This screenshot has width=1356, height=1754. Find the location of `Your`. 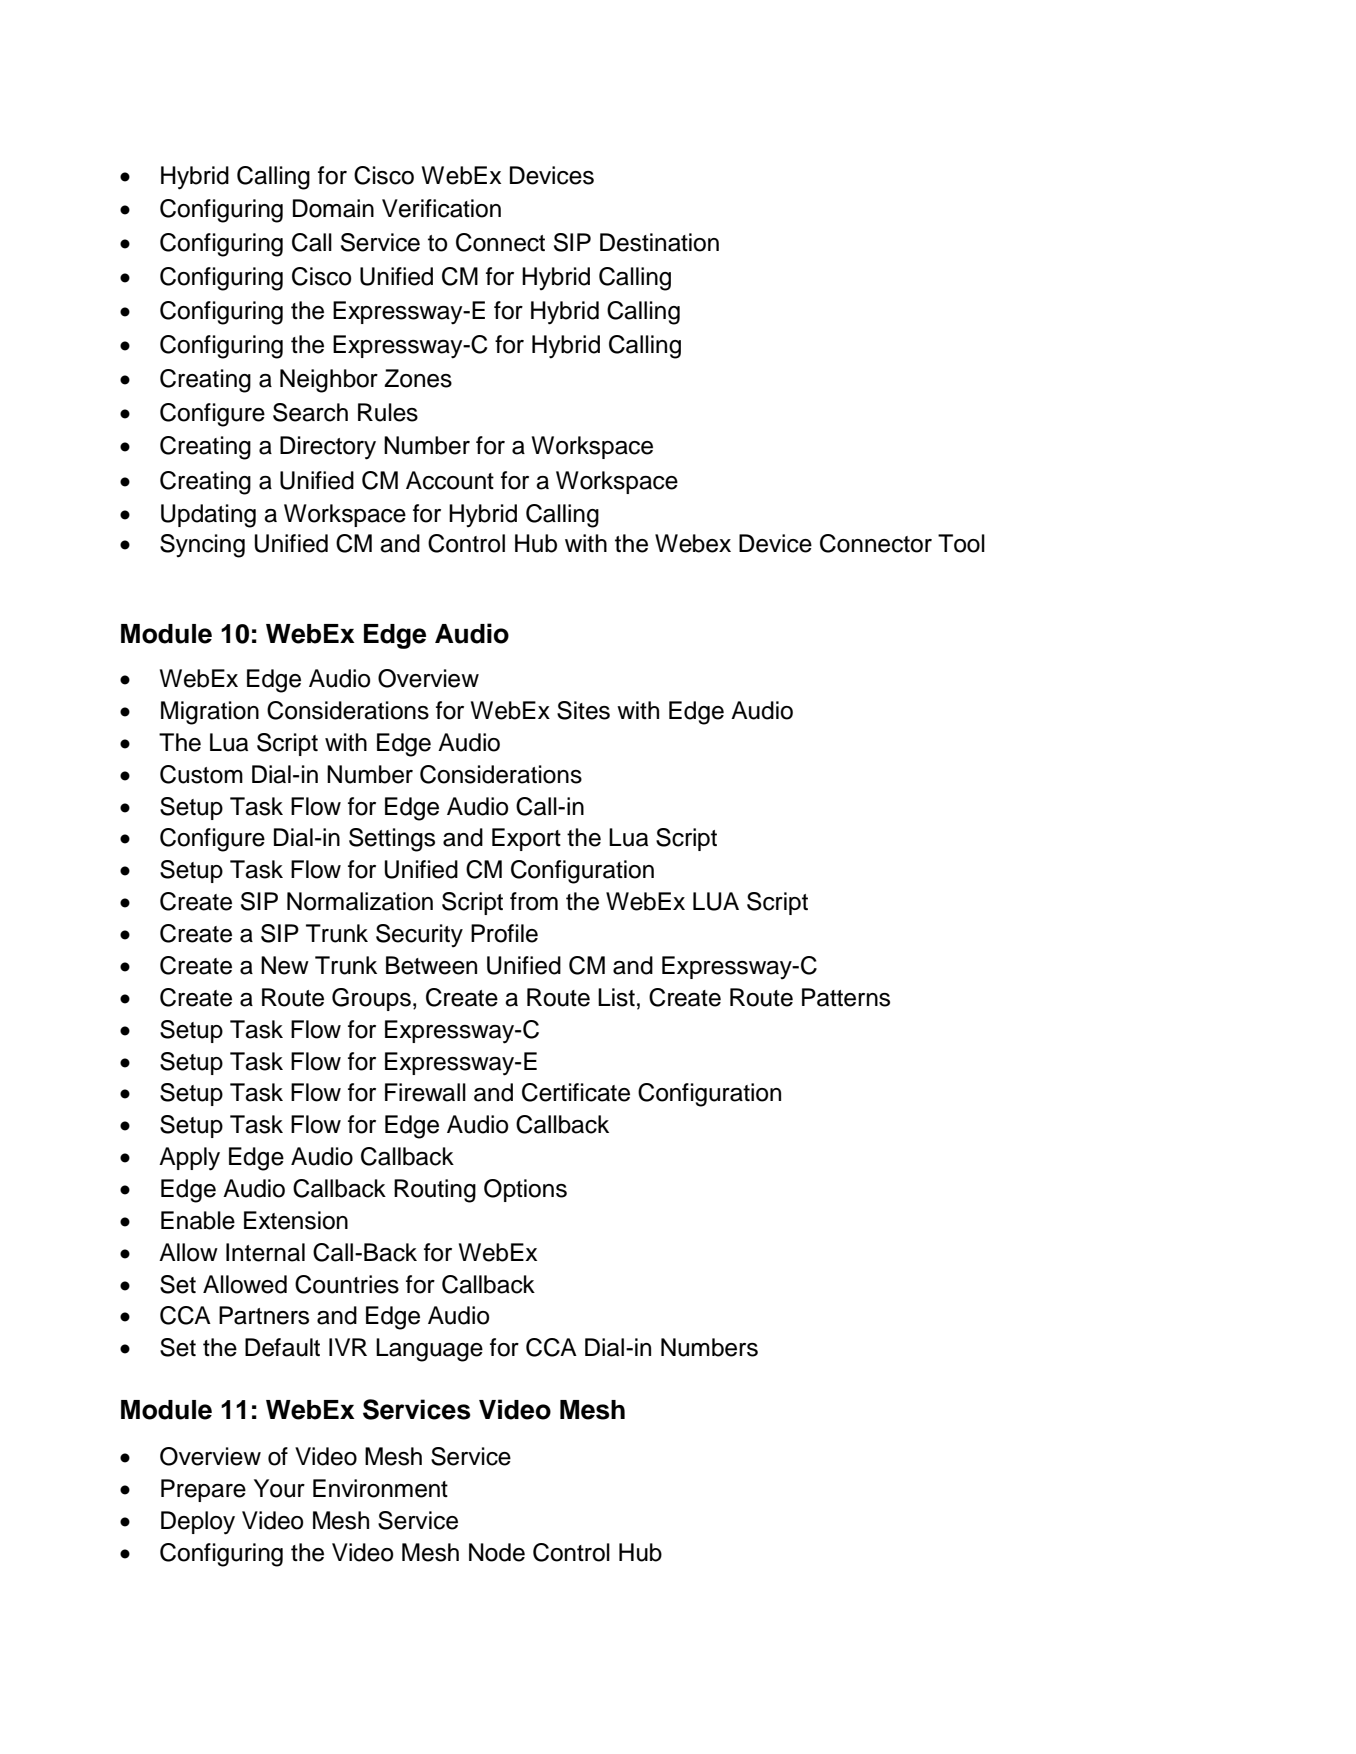

Your is located at coordinates (279, 1488).
